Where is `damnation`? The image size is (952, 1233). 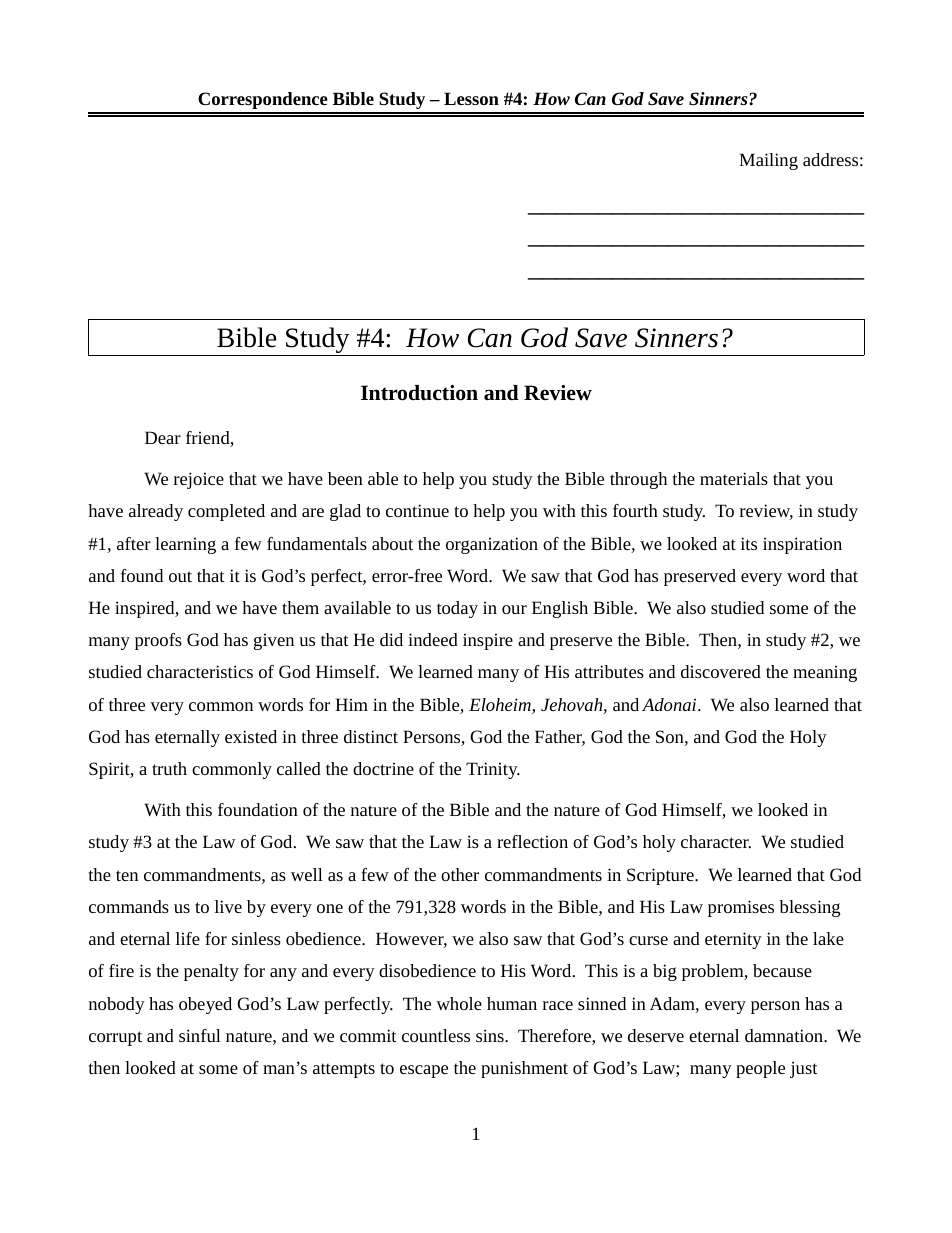 damnation is located at coordinates (785, 1035).
